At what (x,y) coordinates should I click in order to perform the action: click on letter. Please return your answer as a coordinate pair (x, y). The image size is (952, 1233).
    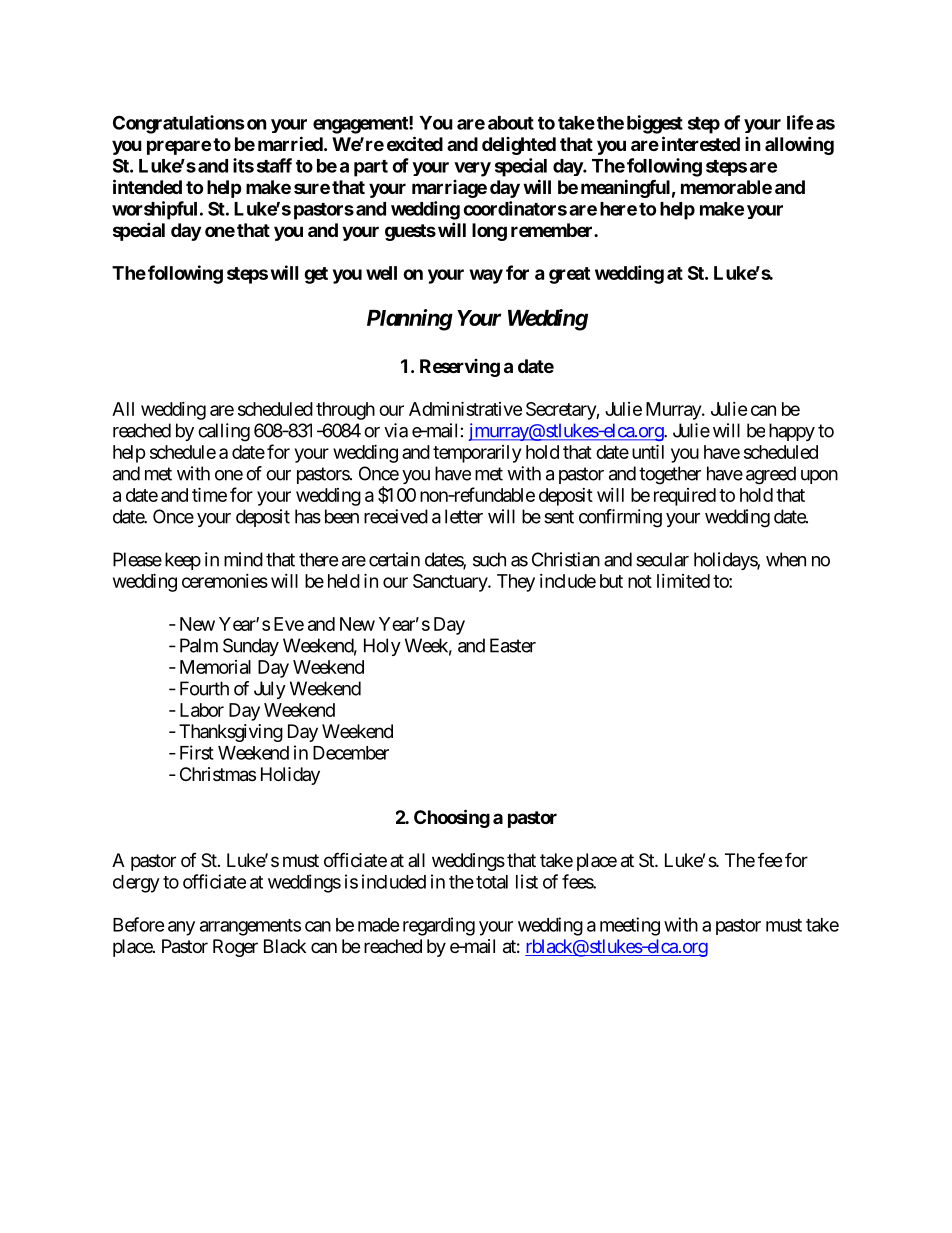
    Looking at the image, I should click on (464, 516).
